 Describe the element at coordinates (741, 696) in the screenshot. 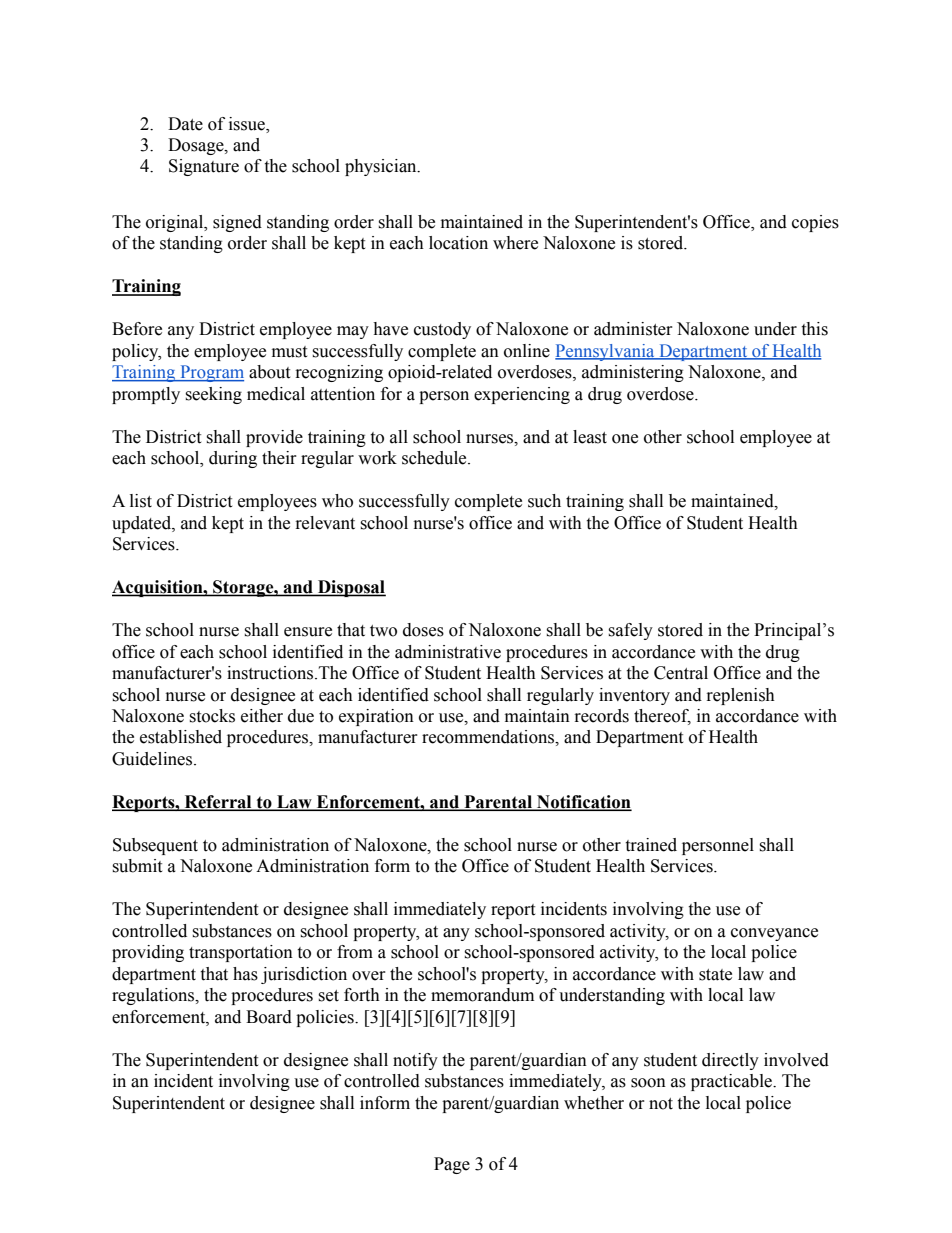

I see `replenish` at that location.
